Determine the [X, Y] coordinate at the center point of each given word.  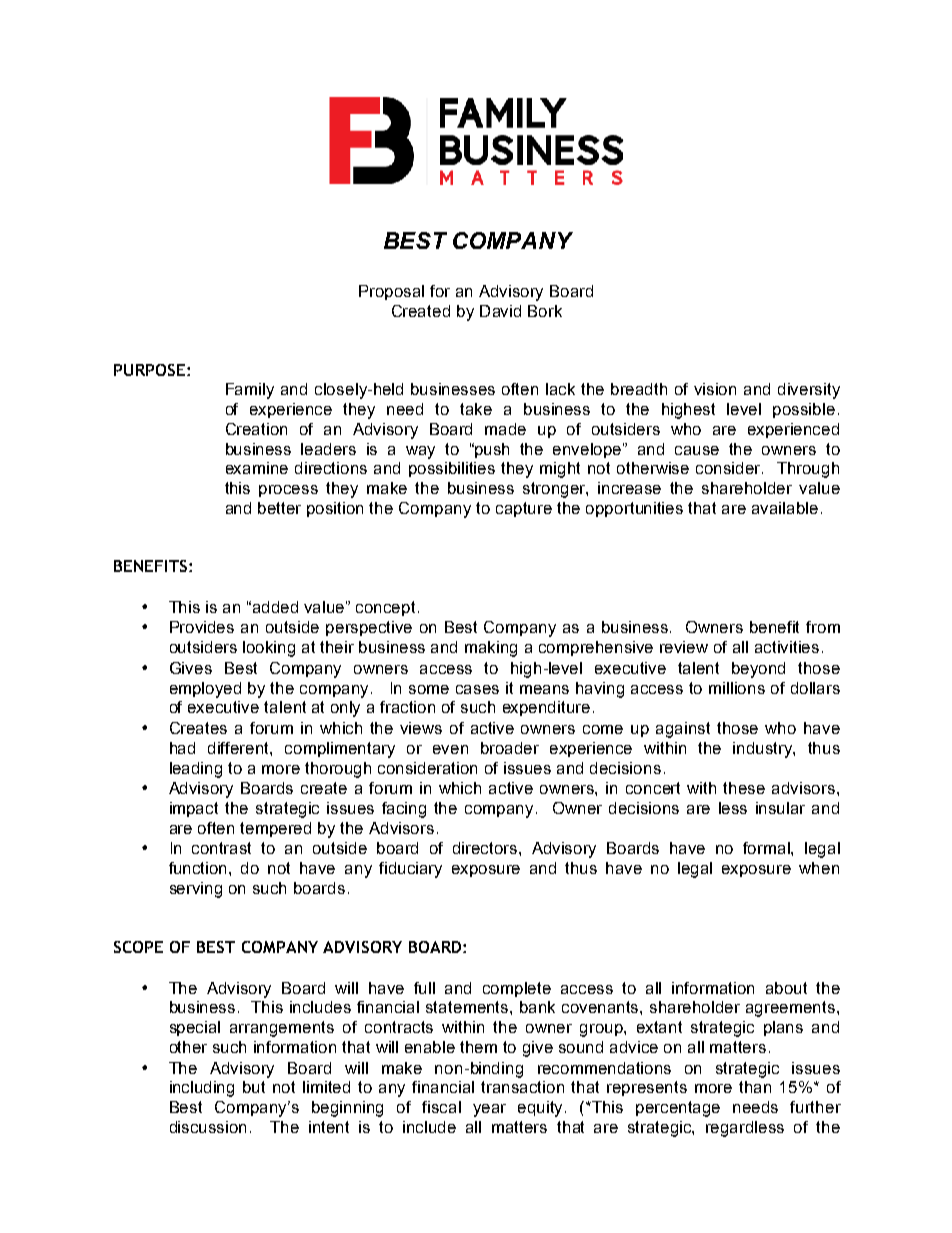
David [500, 311]
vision [715, 389]
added [275, 607]
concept [385, 608]
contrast [221, 848]
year [489, 1110]
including [202, 1089]
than [755, 1087]
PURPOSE [149, 370]
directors [486, 848]
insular [780, 808]
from [823, 627]
